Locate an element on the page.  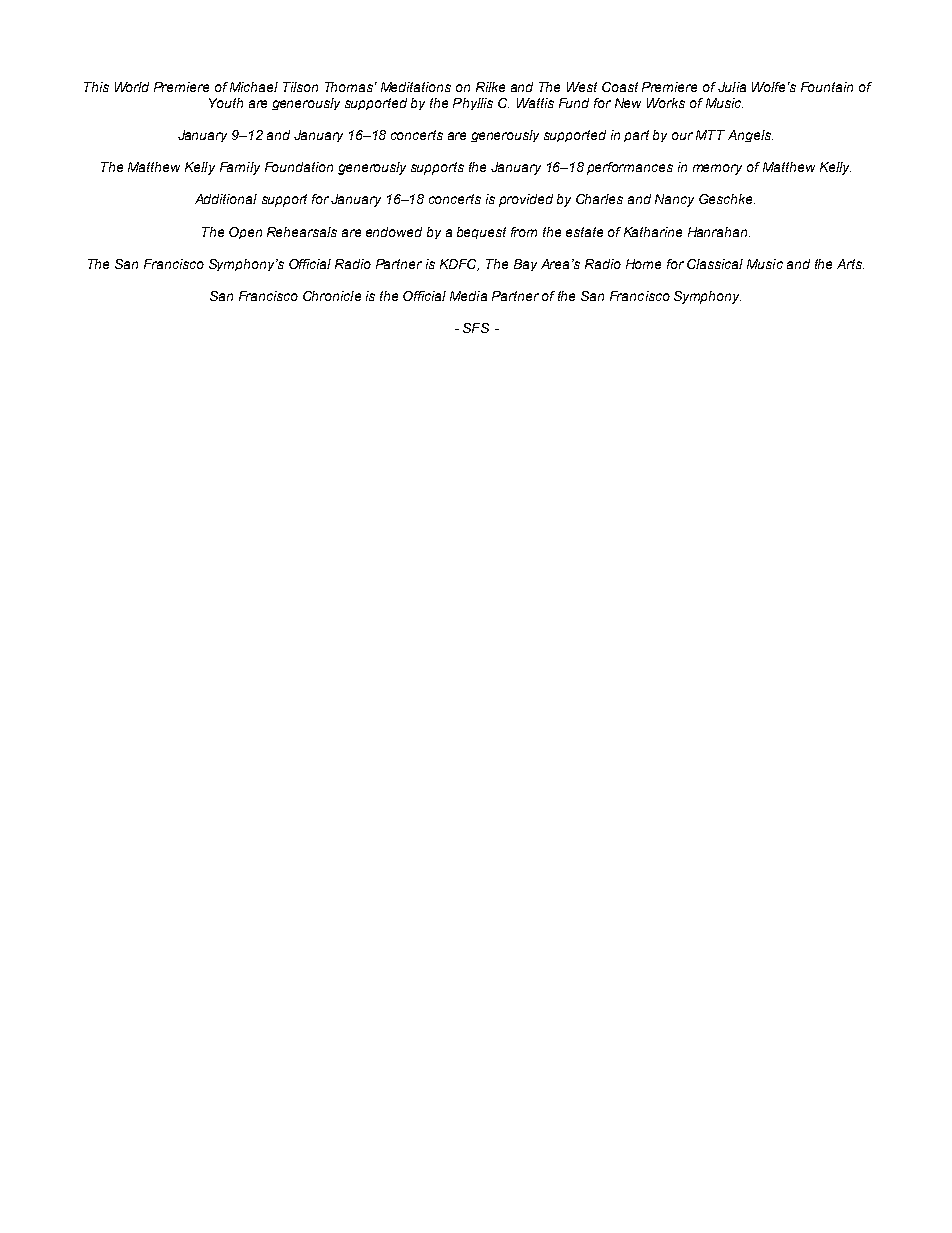
provided is located at coordinates (526, 200).
